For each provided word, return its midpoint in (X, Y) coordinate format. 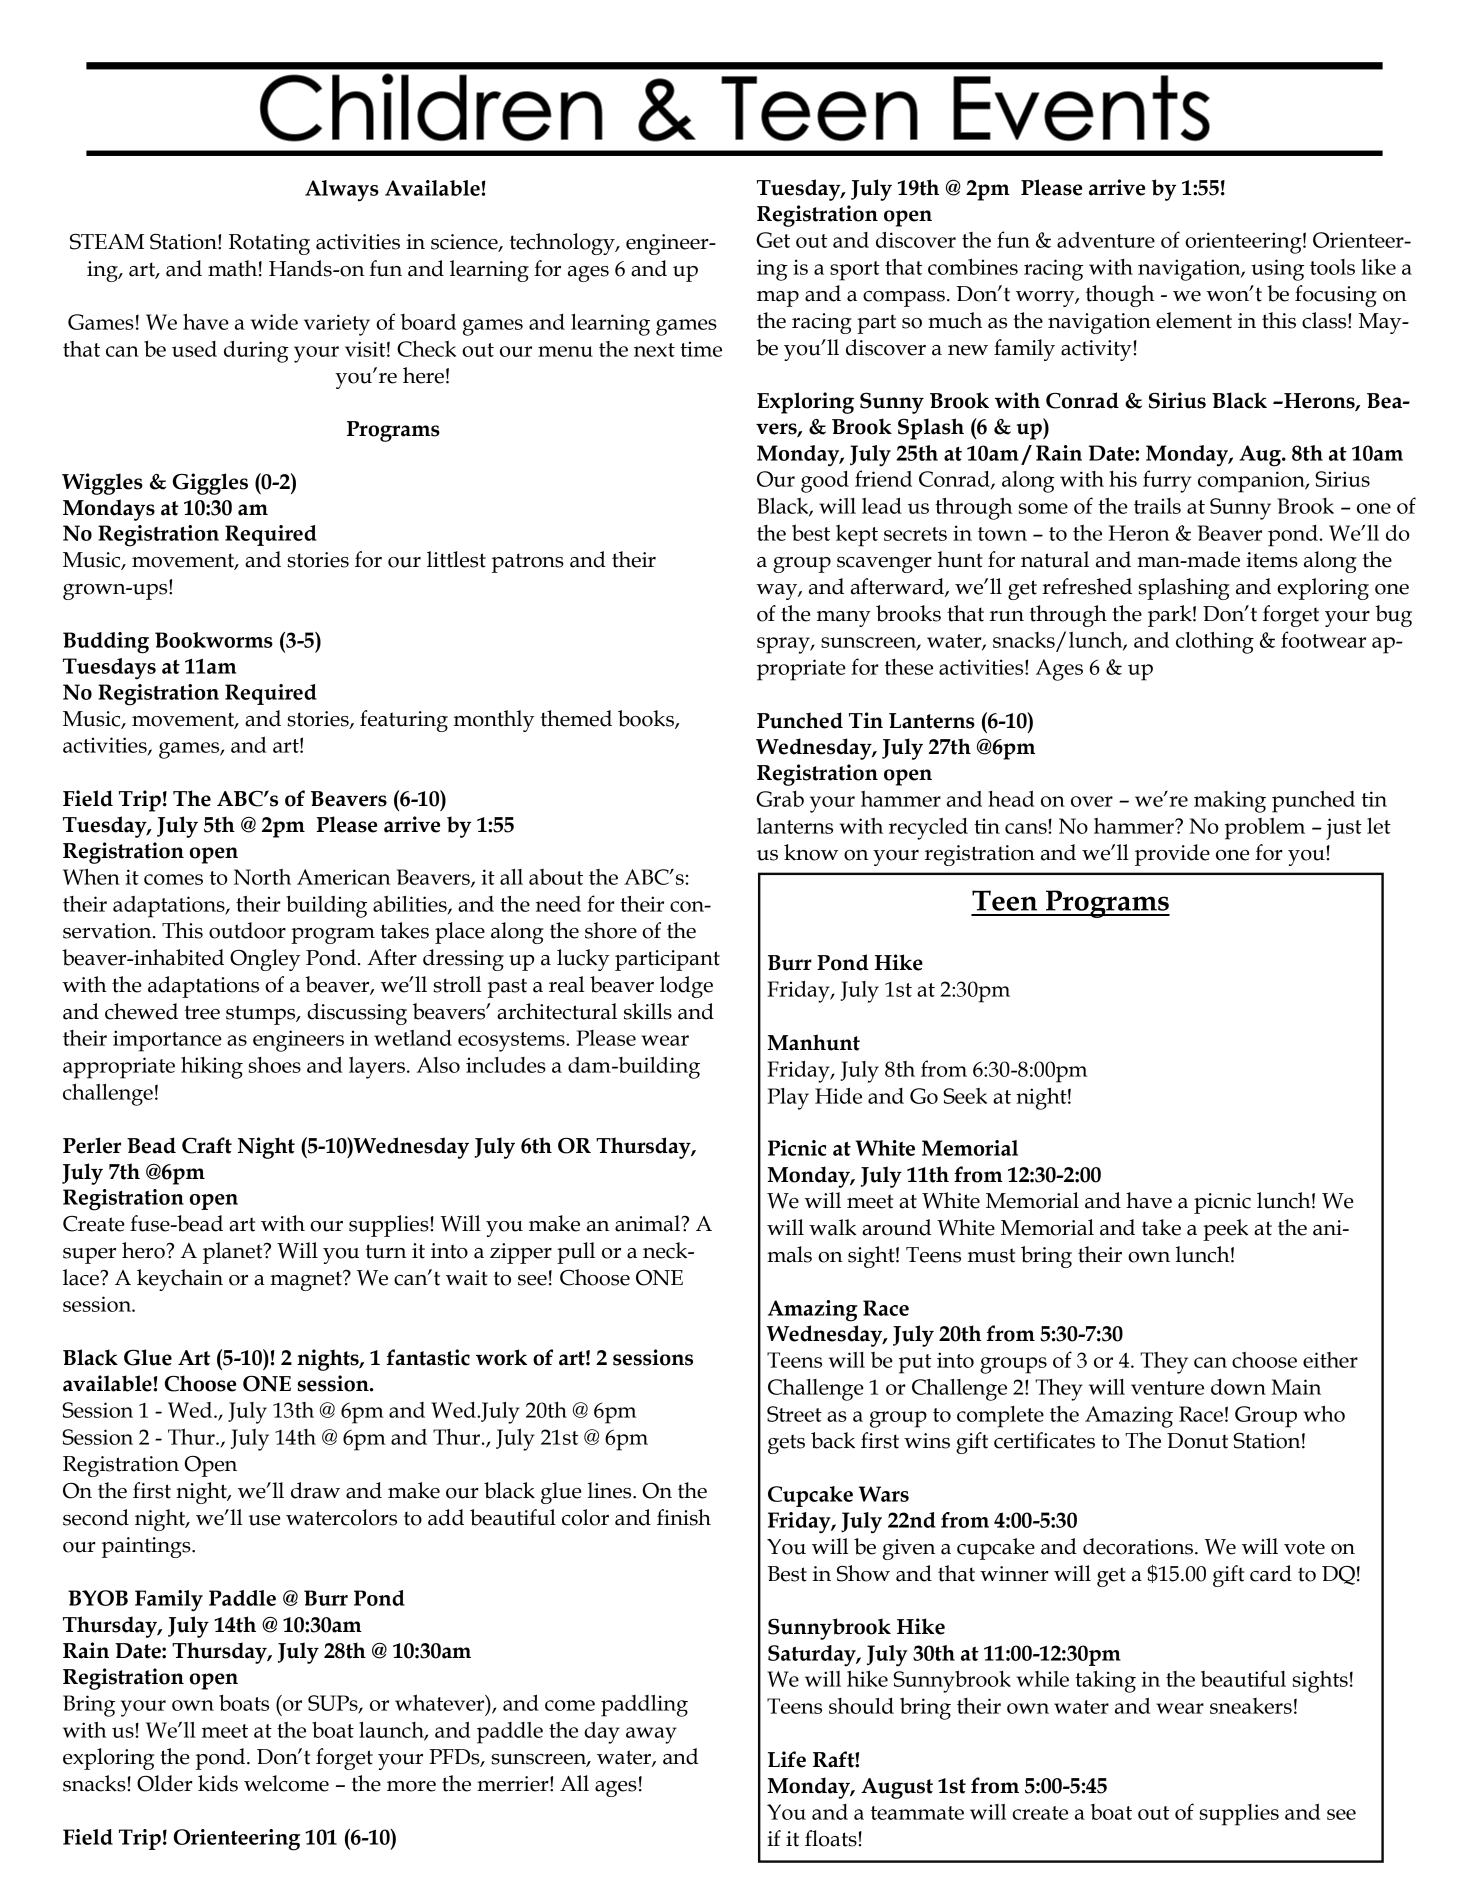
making (1230, 802)
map (778, 299)
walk (833, 1227)
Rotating (269, 244)
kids (218, 1783)
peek (1226, 1230)
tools (1332, 267)
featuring (404, 721)
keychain (180, 1280)
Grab (780, 799)
